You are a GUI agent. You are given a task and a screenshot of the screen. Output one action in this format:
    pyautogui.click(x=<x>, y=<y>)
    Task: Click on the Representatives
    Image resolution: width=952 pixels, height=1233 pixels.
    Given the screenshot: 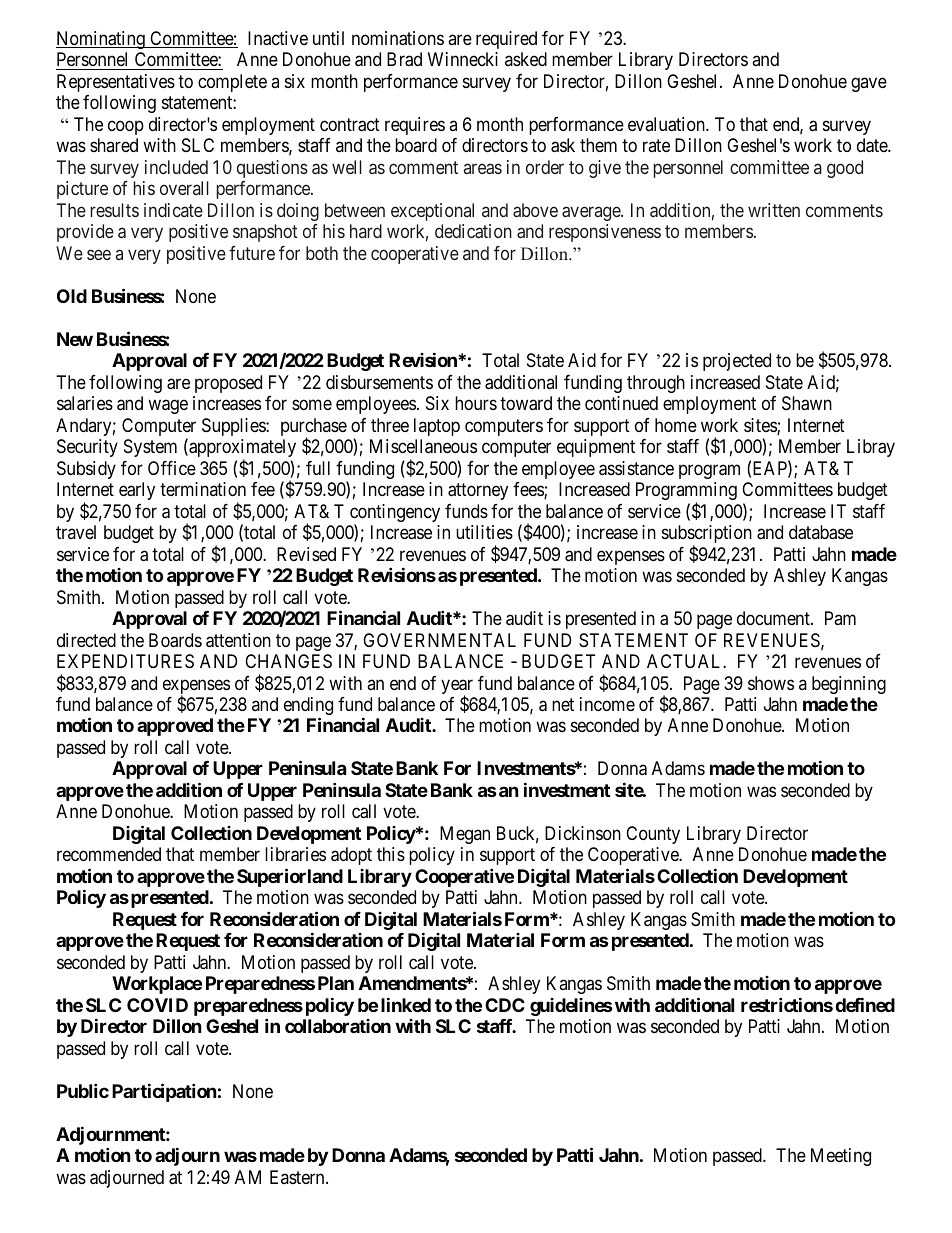 What is the action you would take?
    pyautogui.click(x=116, y=84)
